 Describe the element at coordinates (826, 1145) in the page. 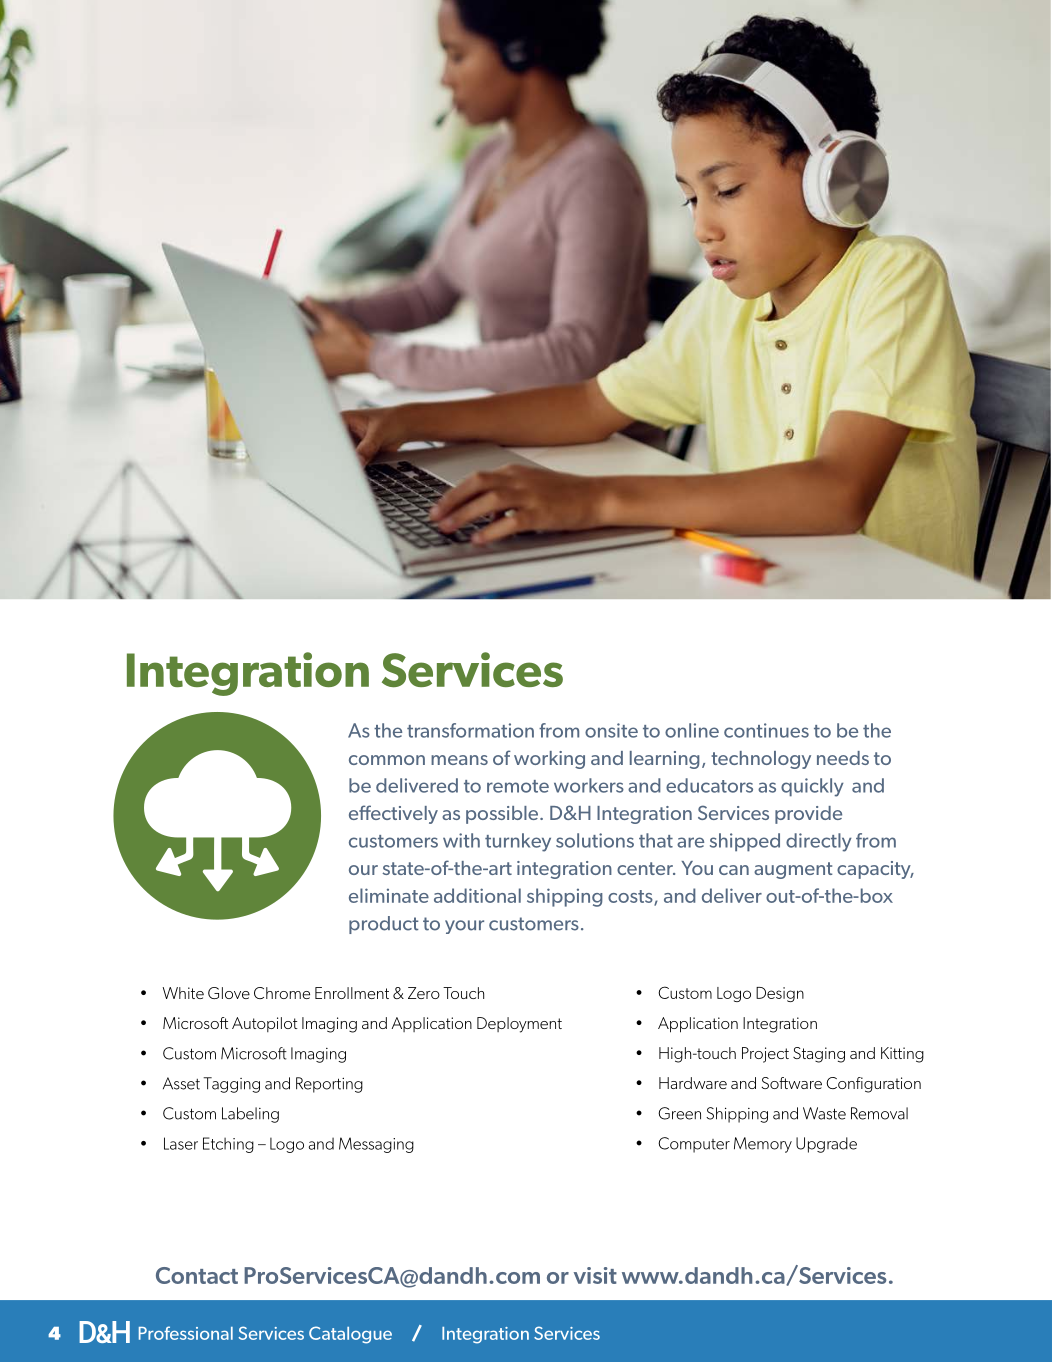

I see `Upgrade` at that location.
